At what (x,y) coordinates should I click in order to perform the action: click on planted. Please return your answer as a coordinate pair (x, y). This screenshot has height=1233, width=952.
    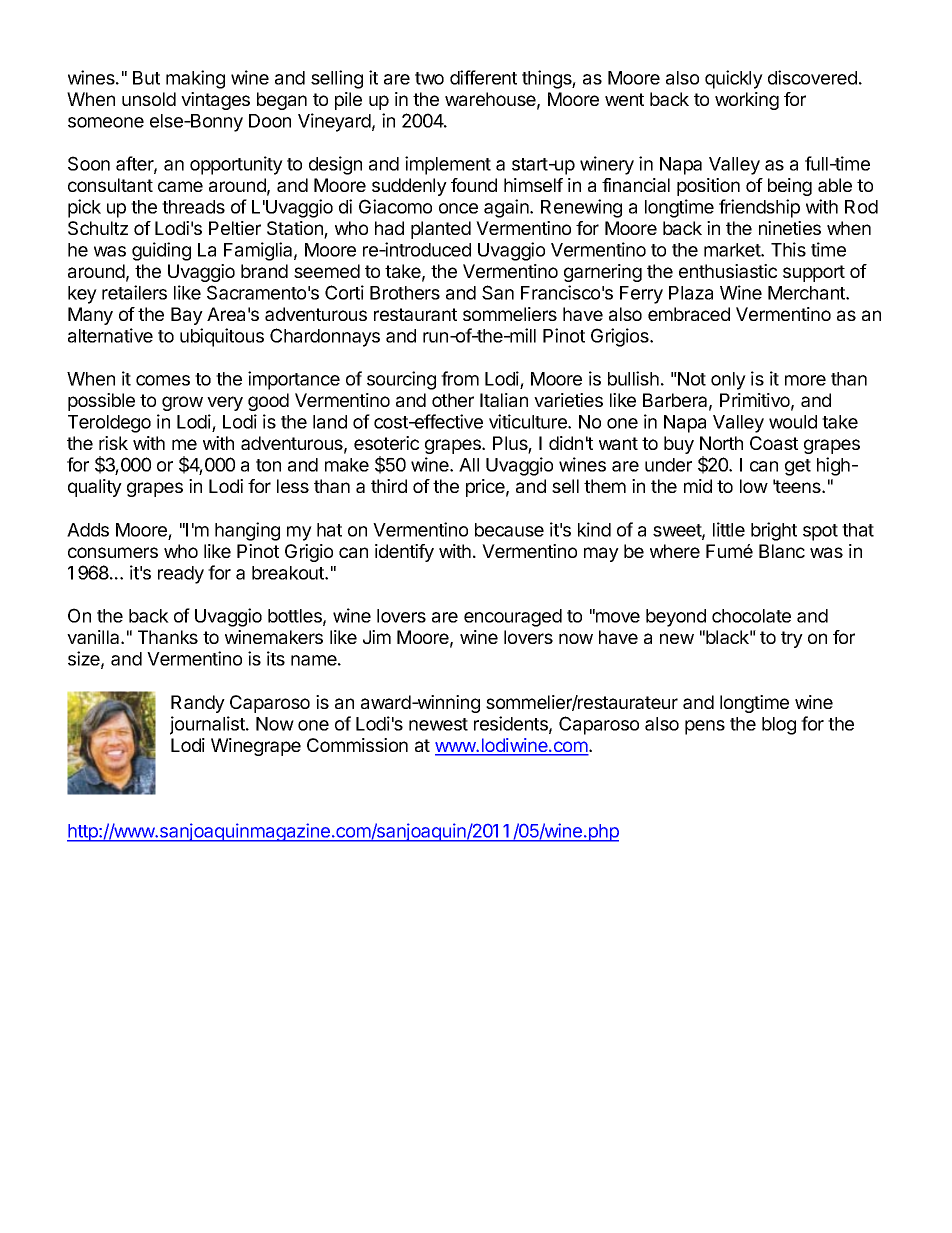
    Looking at the image, I should click on (441, 230).
